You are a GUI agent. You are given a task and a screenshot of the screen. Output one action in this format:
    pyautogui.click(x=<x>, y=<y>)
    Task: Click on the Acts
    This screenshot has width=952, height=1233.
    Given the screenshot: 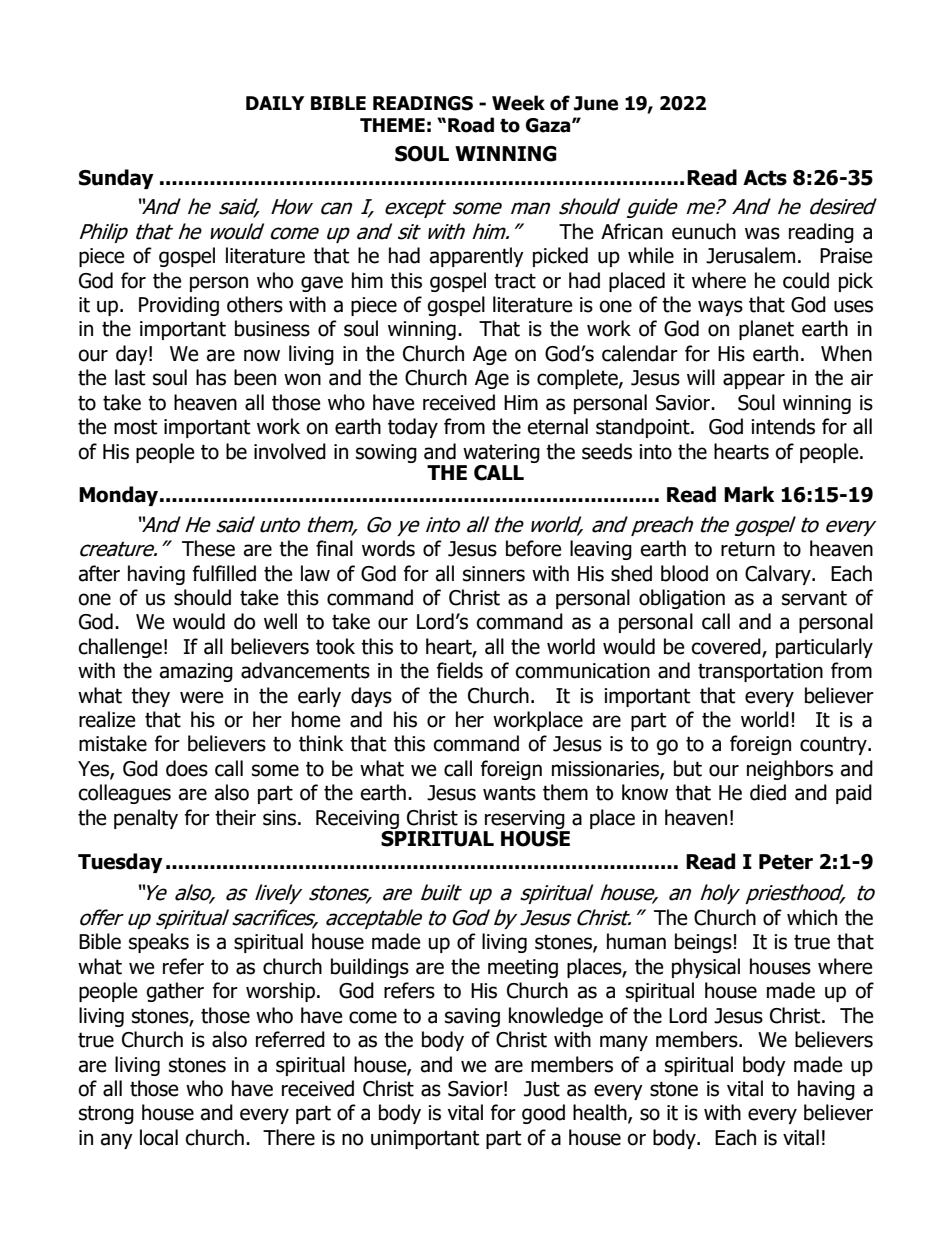 What is the action you would take?
    pyautogui.click(x=765, y=178)
